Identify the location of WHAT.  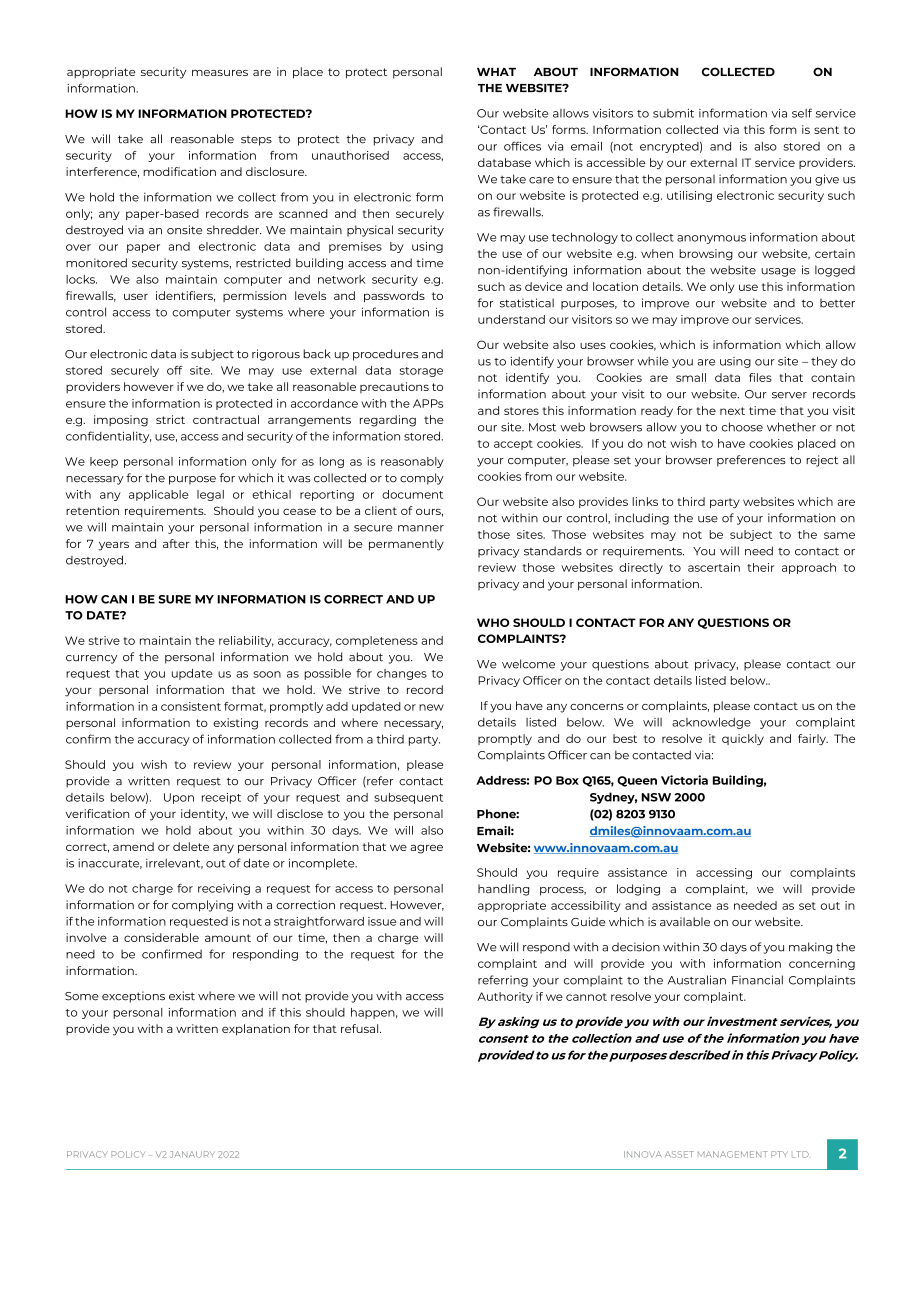
(496, 72).
